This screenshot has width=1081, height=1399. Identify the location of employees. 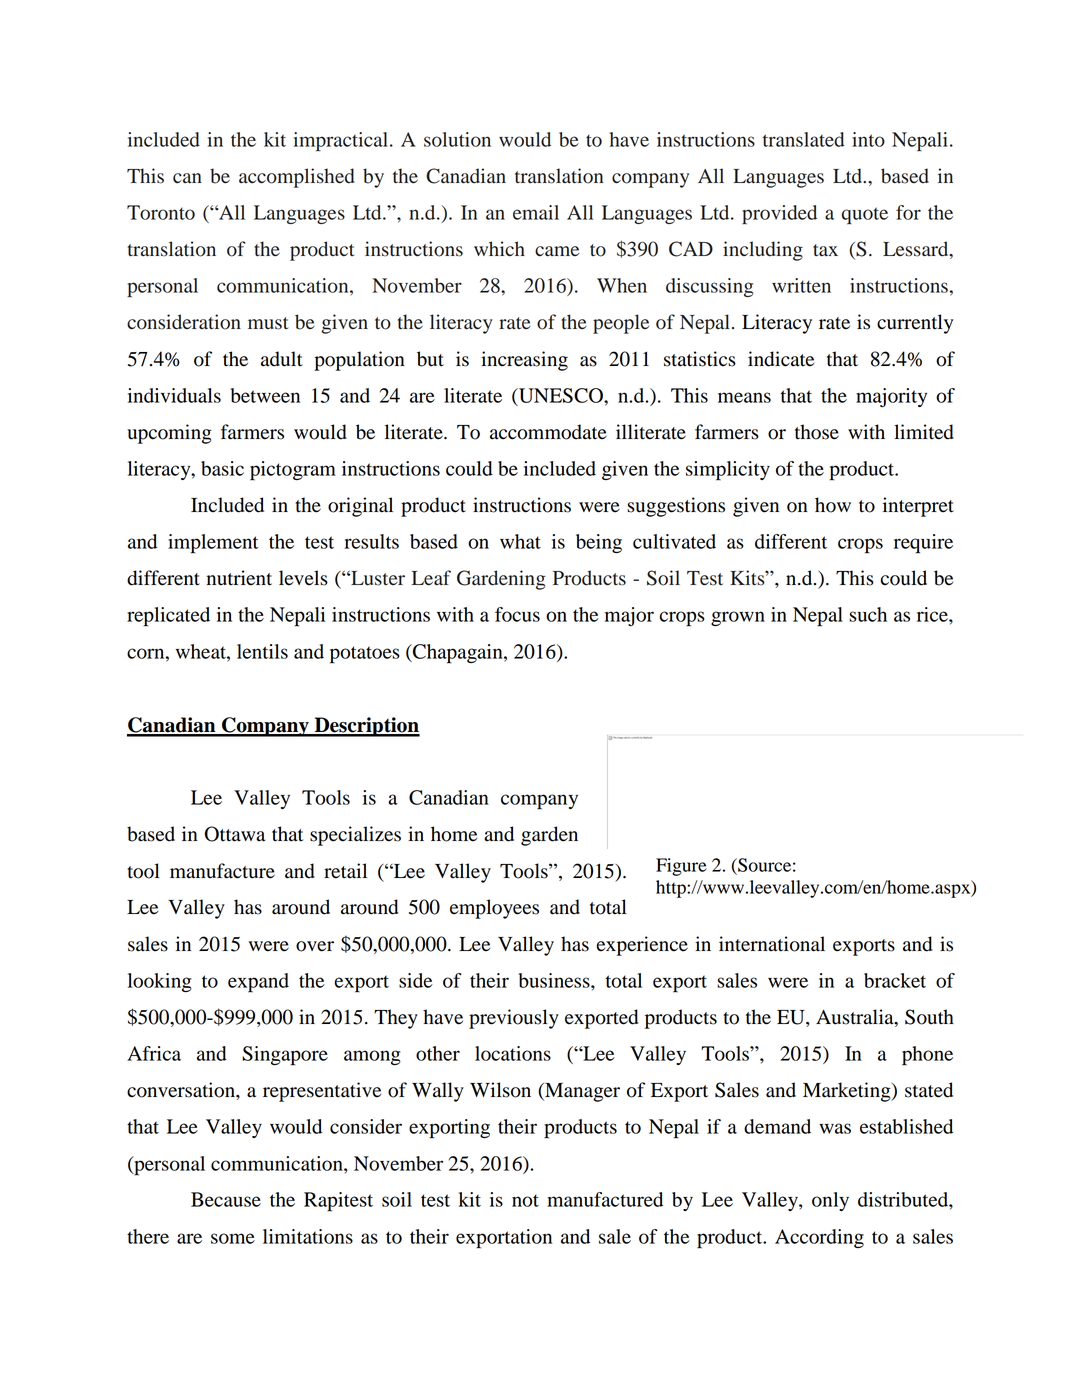
(494, 909).
